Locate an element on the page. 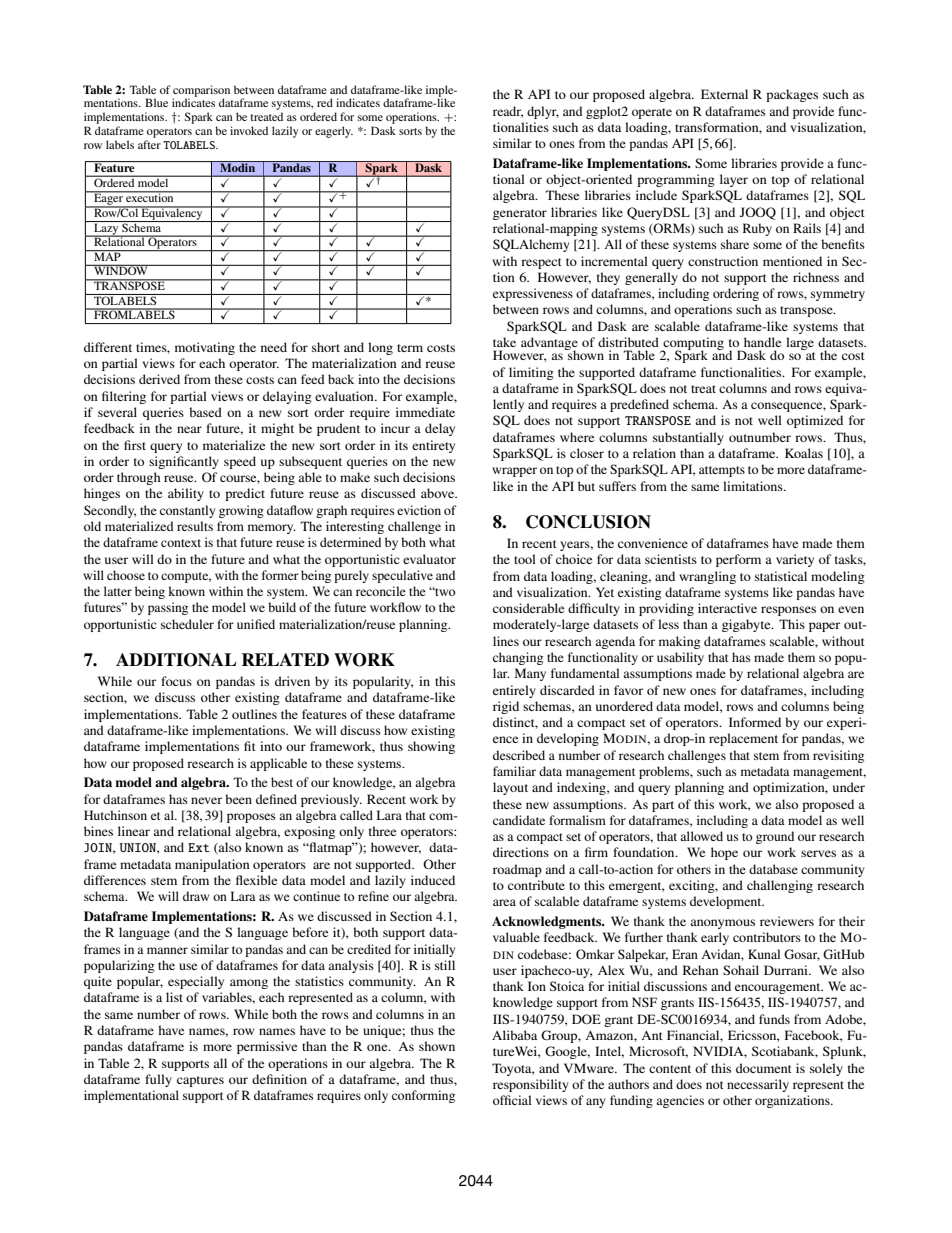 Image resolution: width=952 pixels, height=1233 pixels. after is located at coordinates (149, 144).
